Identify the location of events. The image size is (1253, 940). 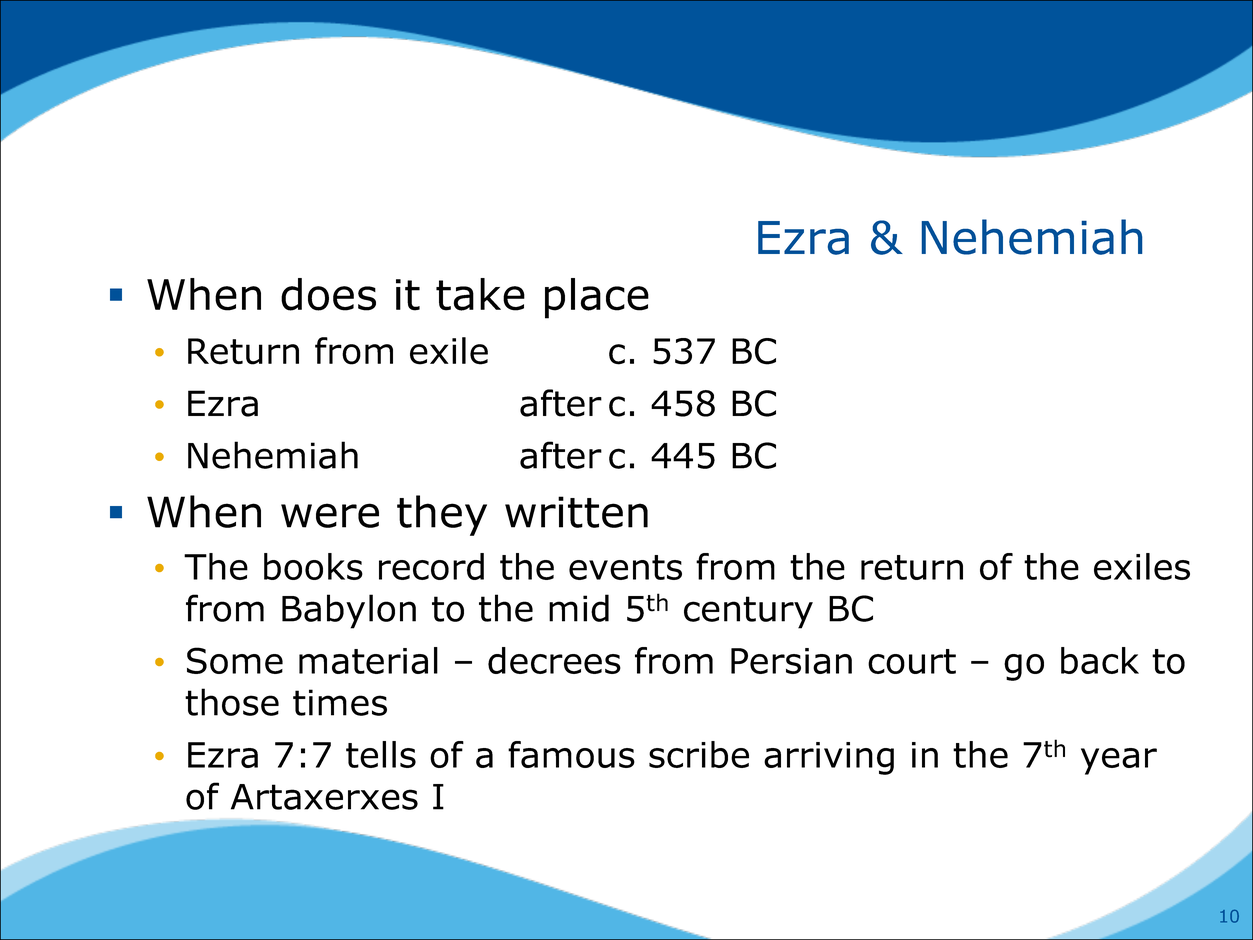
(625, 567).
